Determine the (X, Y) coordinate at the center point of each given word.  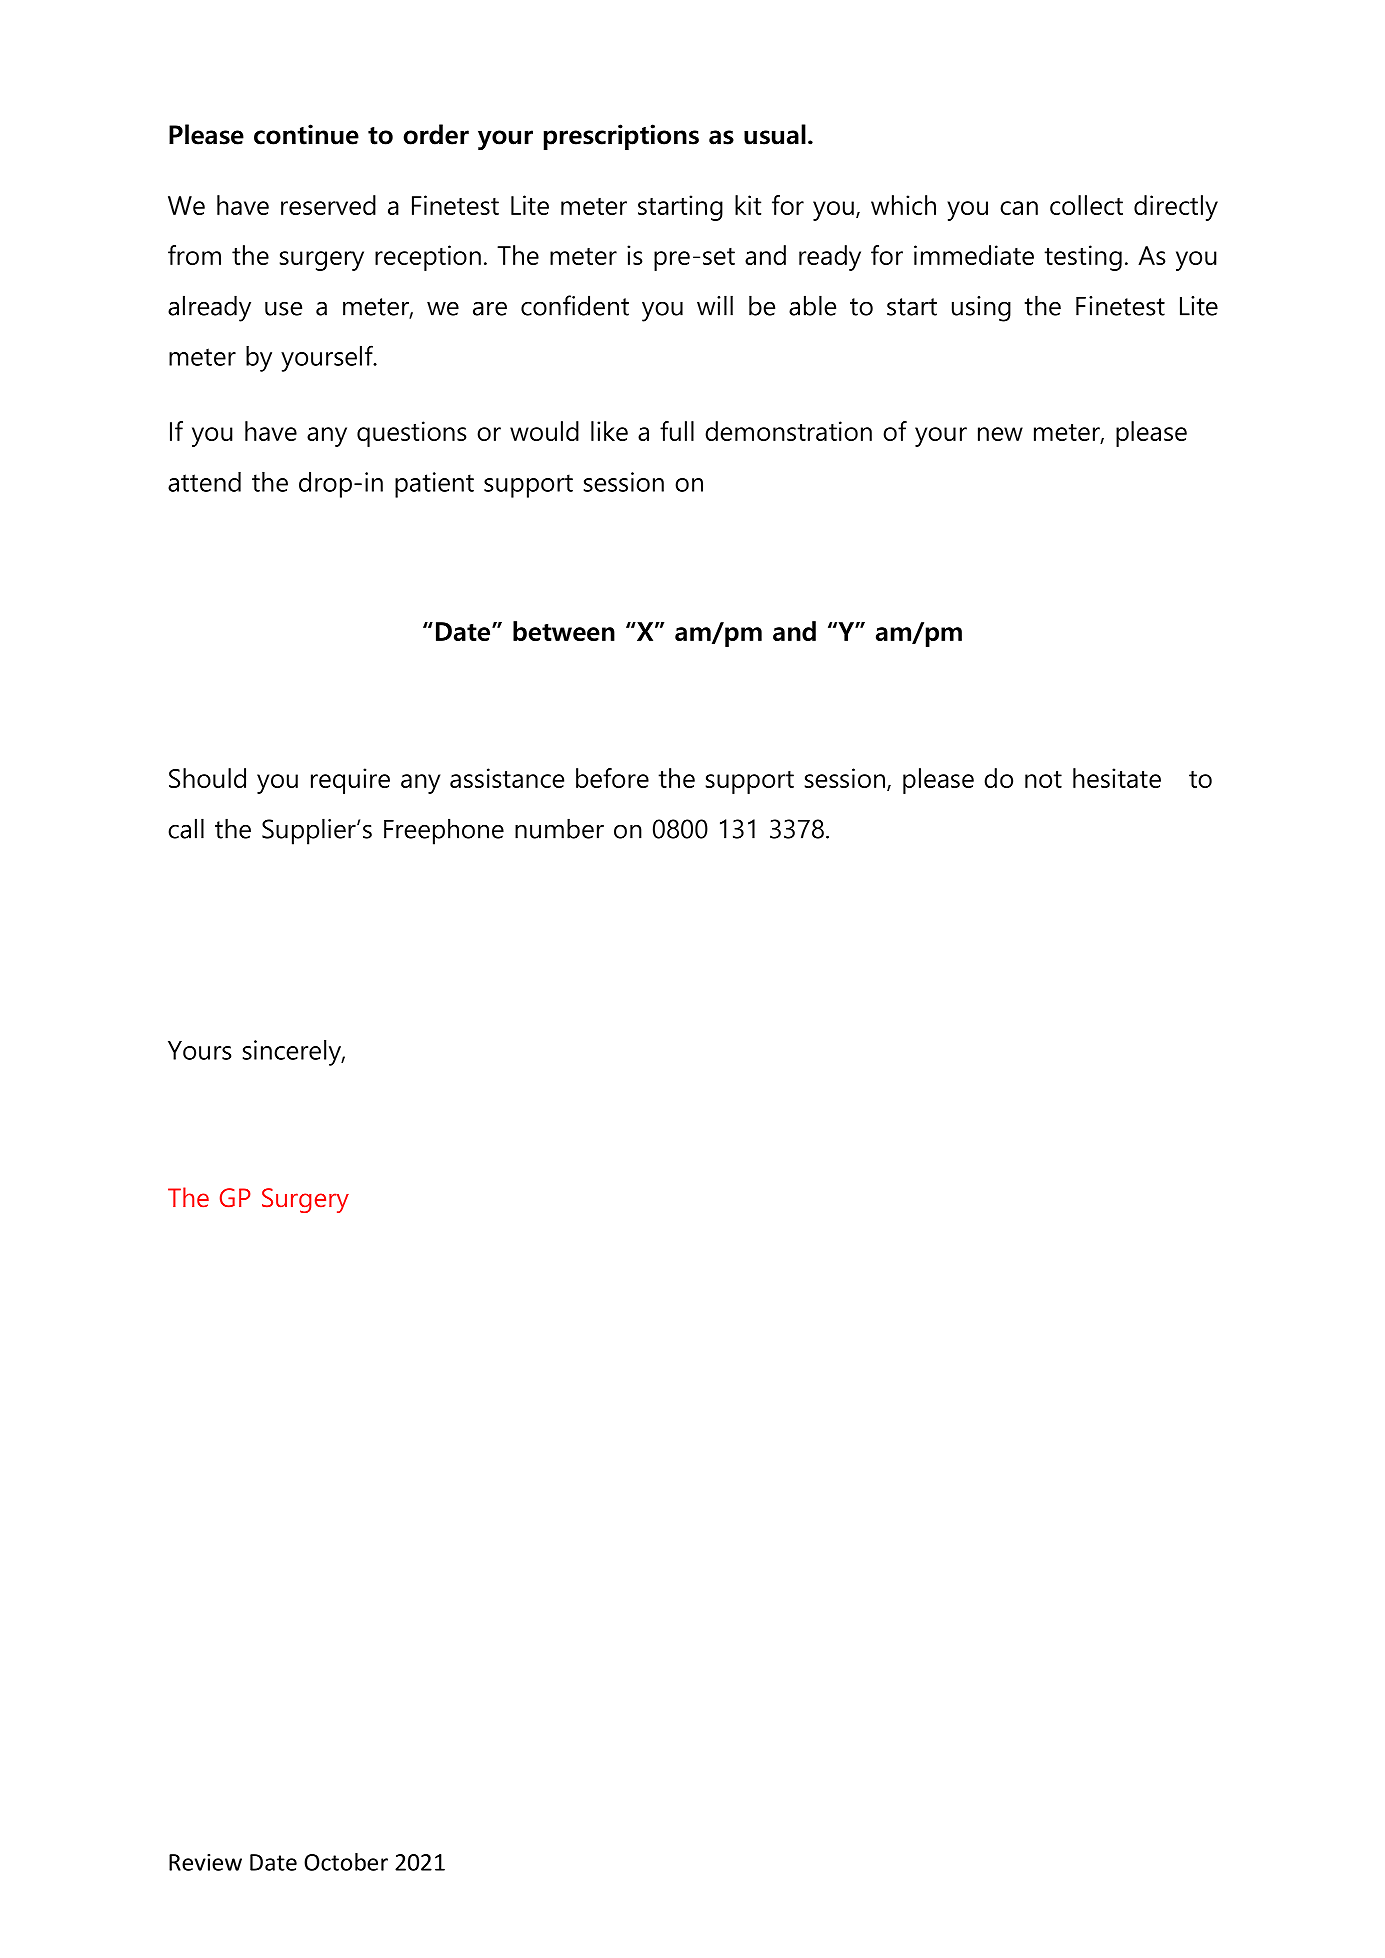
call (186, 828)
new (1000, 434)
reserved (328, 205)
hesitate (1117, 778)
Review (205, 1862)
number (559, 828)
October (346, 1862)
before (612, 778)
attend (204, 482)
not (1043, 779)
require (350, 781)
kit (748, 205)
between (564, 631)
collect (1086, 205)
